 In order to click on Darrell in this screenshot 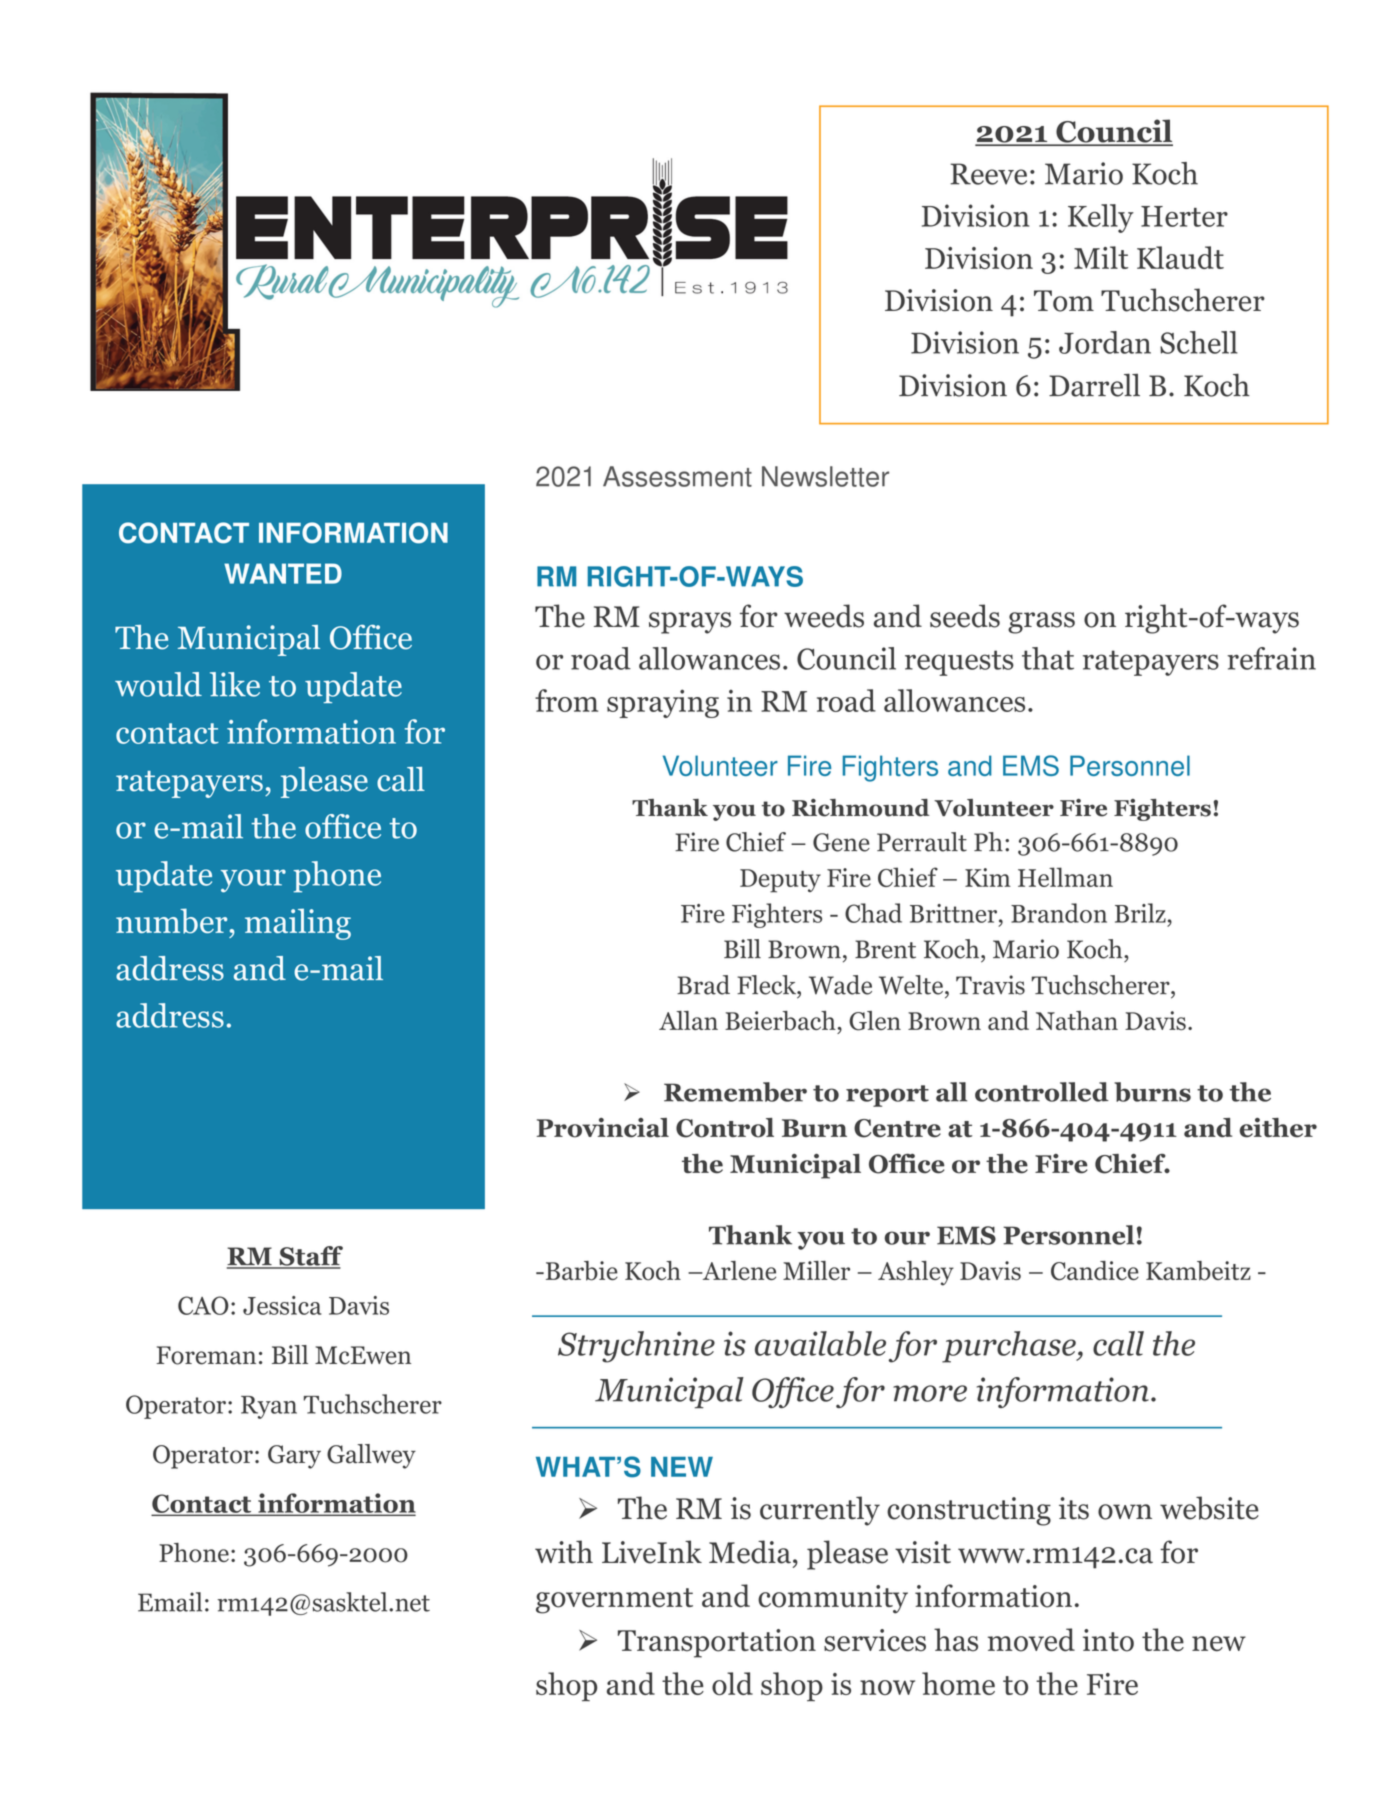, I will do `click(1094, 385)`.
